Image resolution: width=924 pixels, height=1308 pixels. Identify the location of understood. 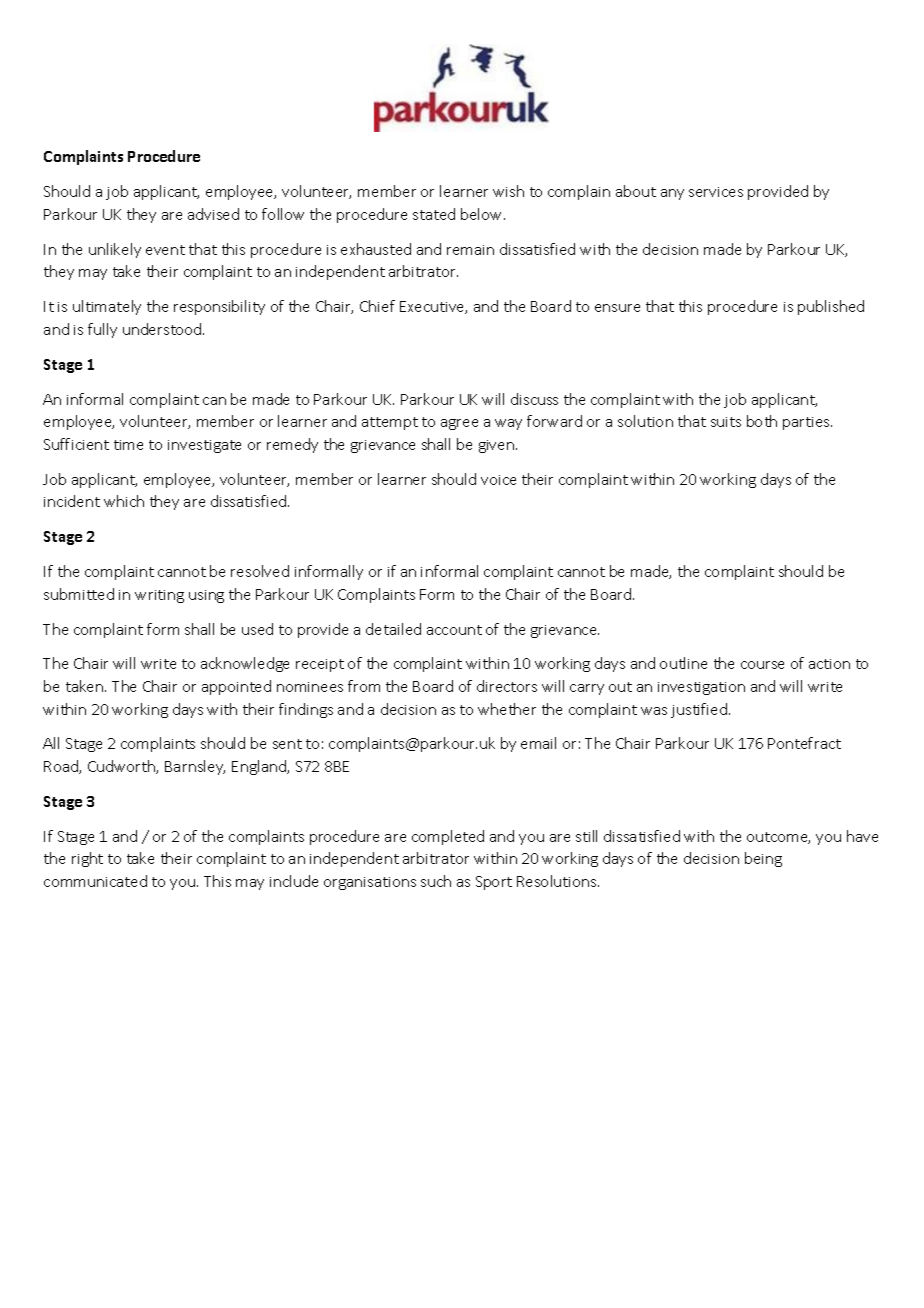
(163, 329).
